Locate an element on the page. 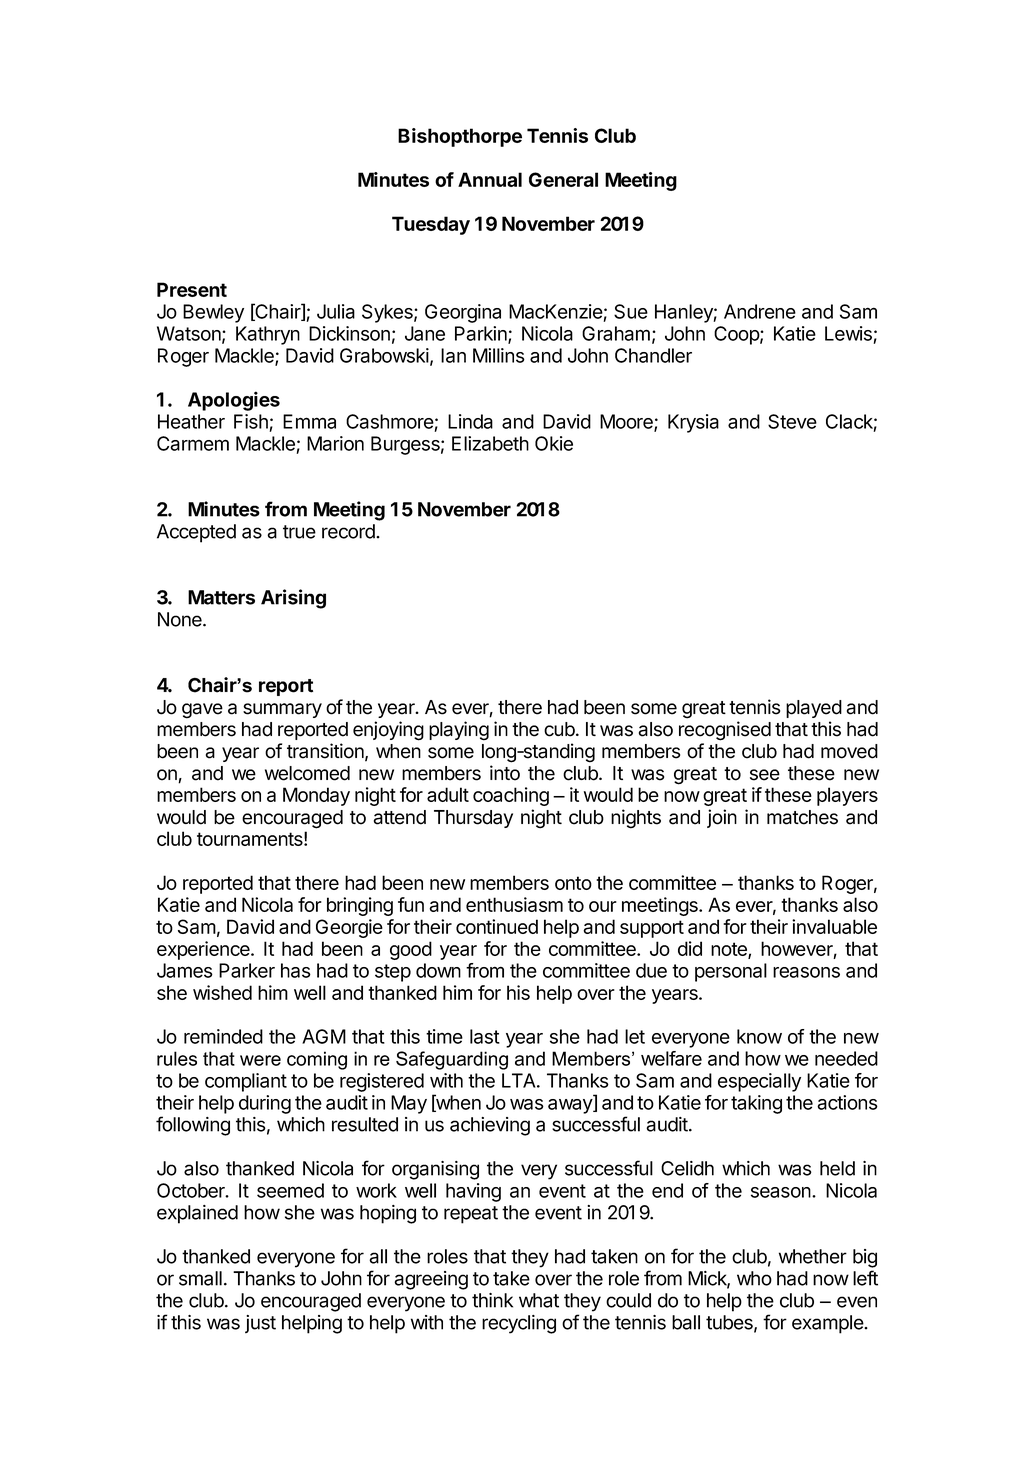 This image has width=1034, height=1462. Present is located at coordinates (192, 289).
